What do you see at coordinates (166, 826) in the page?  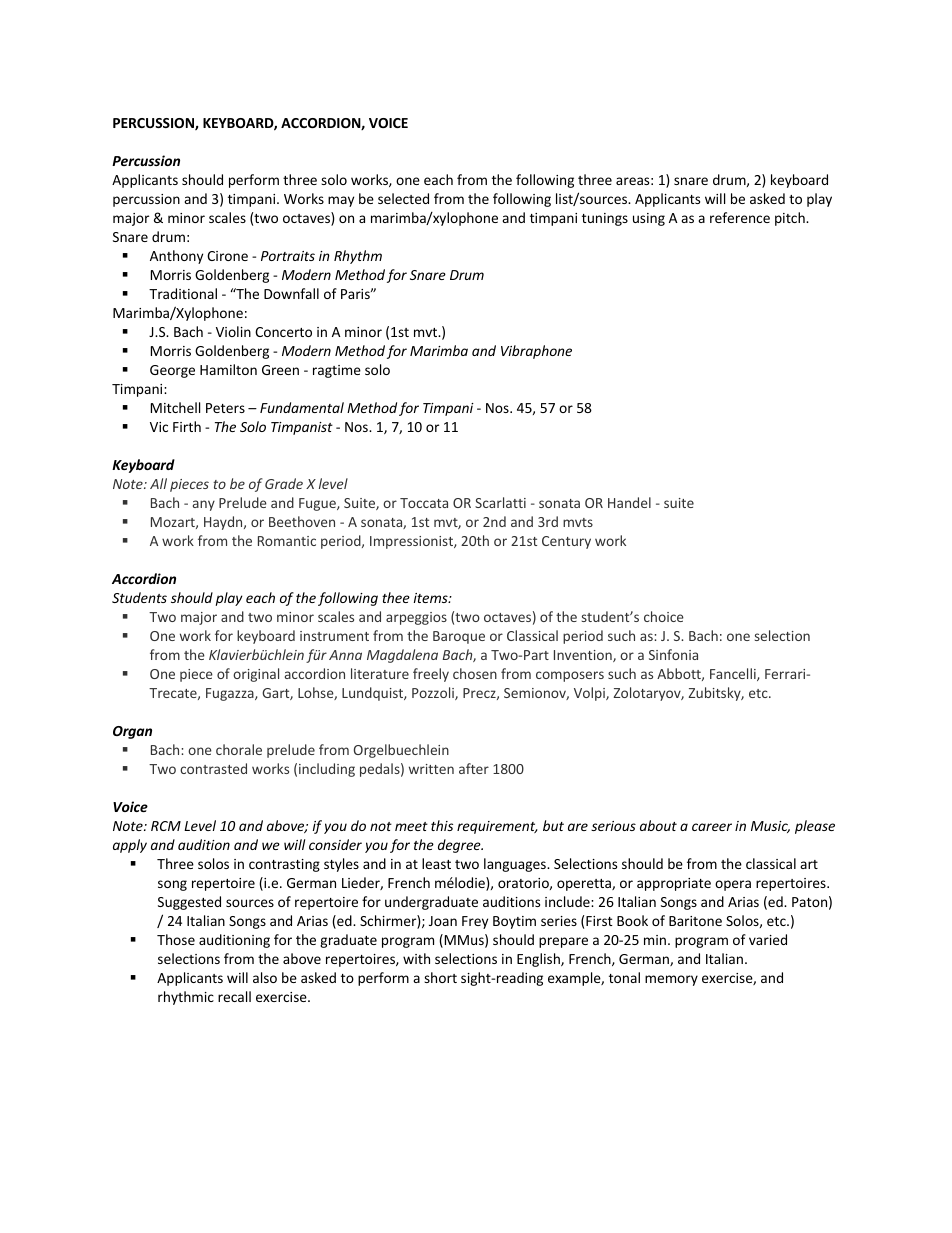 I see `RCM` at bounding box center [166, 826].
